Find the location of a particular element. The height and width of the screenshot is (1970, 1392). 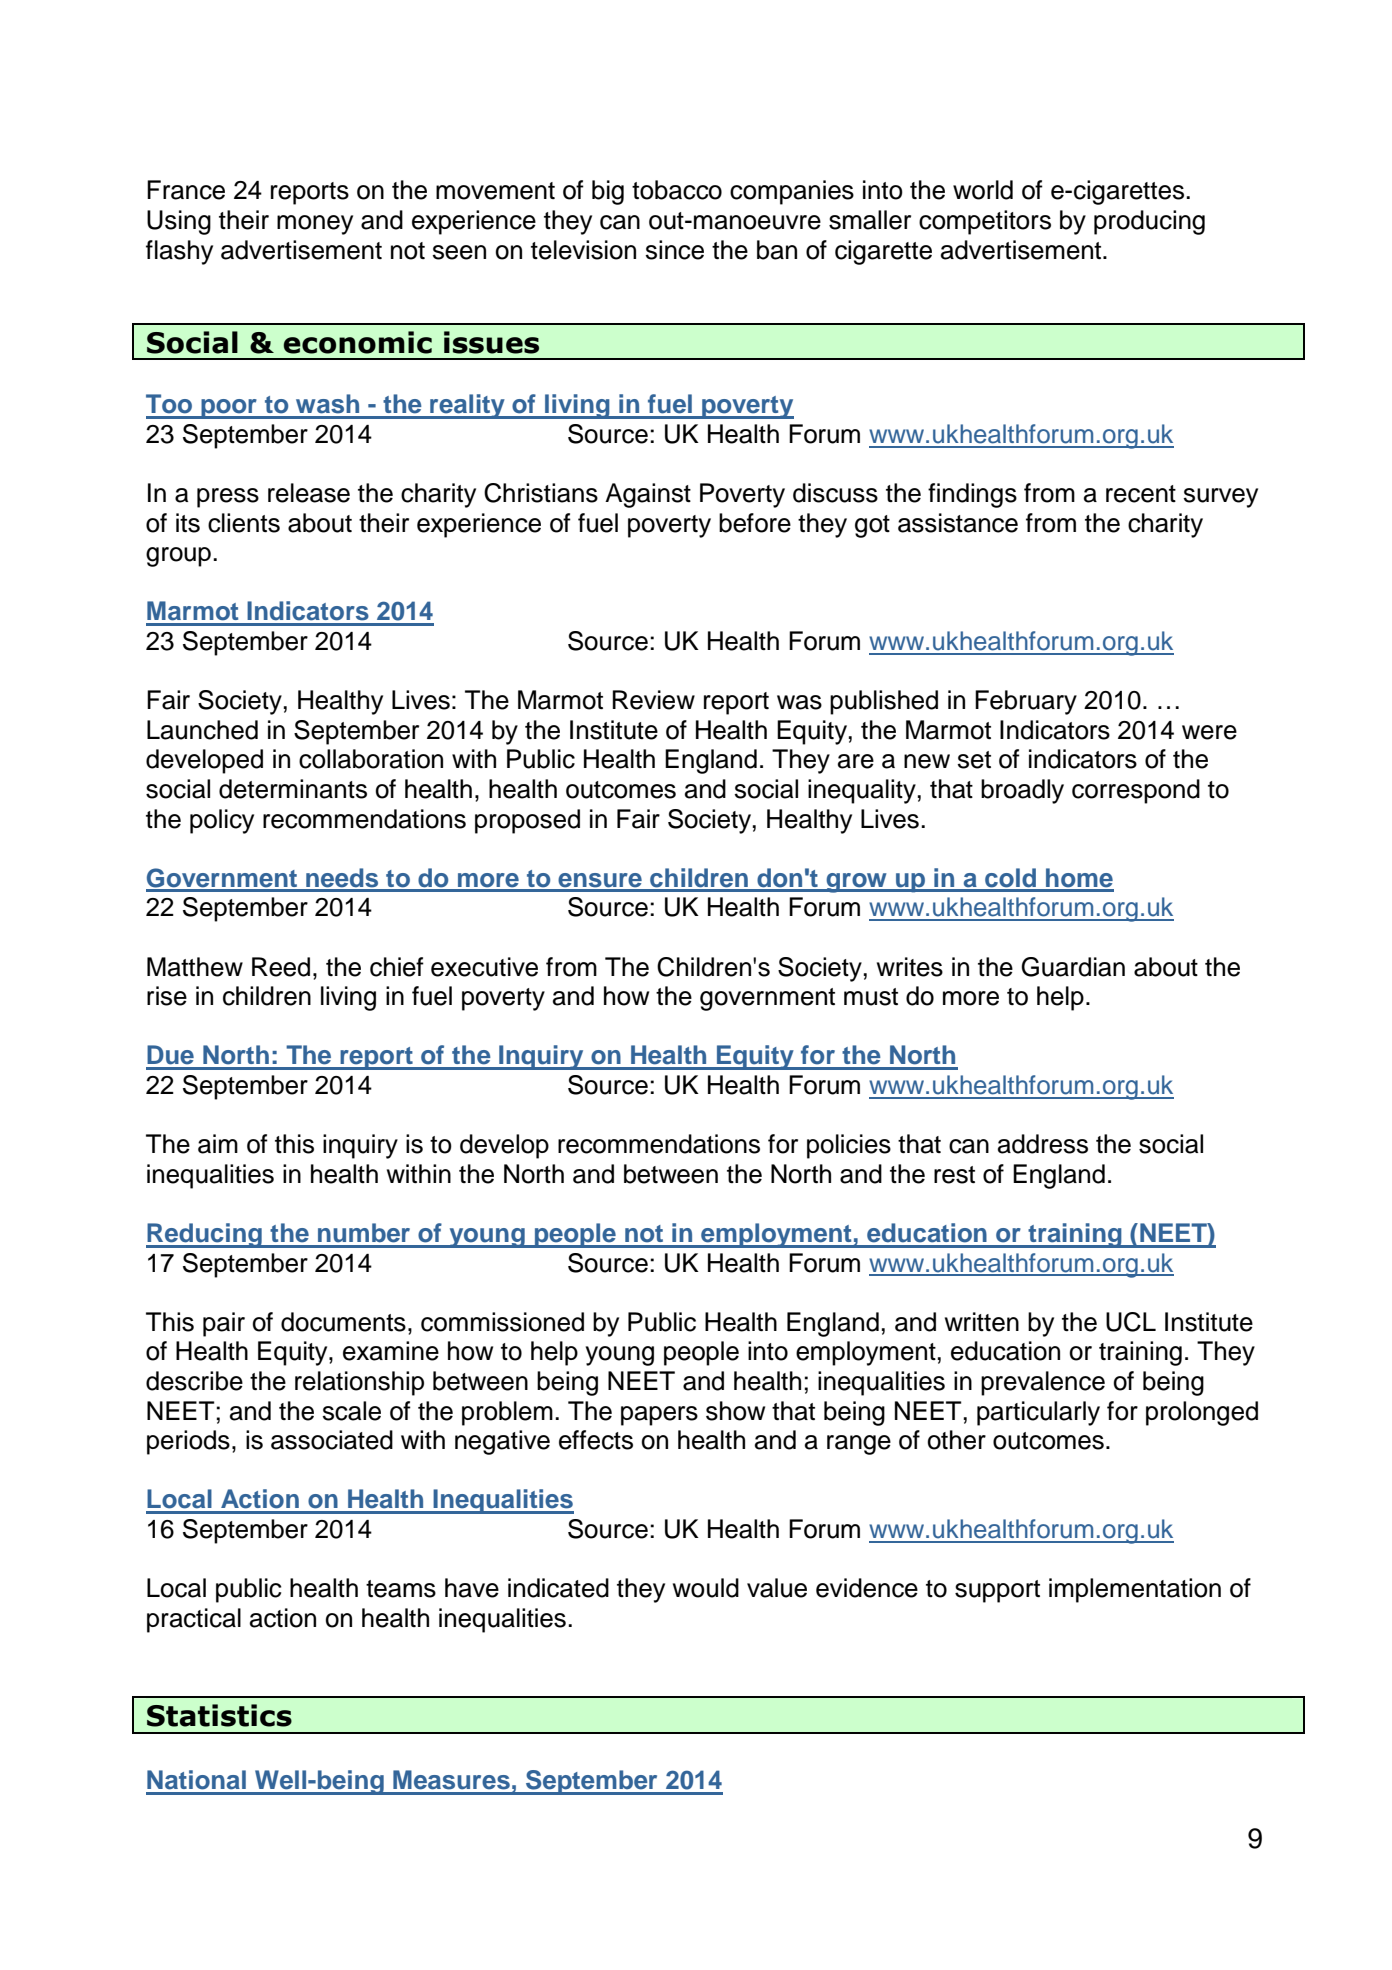

Statistics is located at coordinates (219, 1715).
